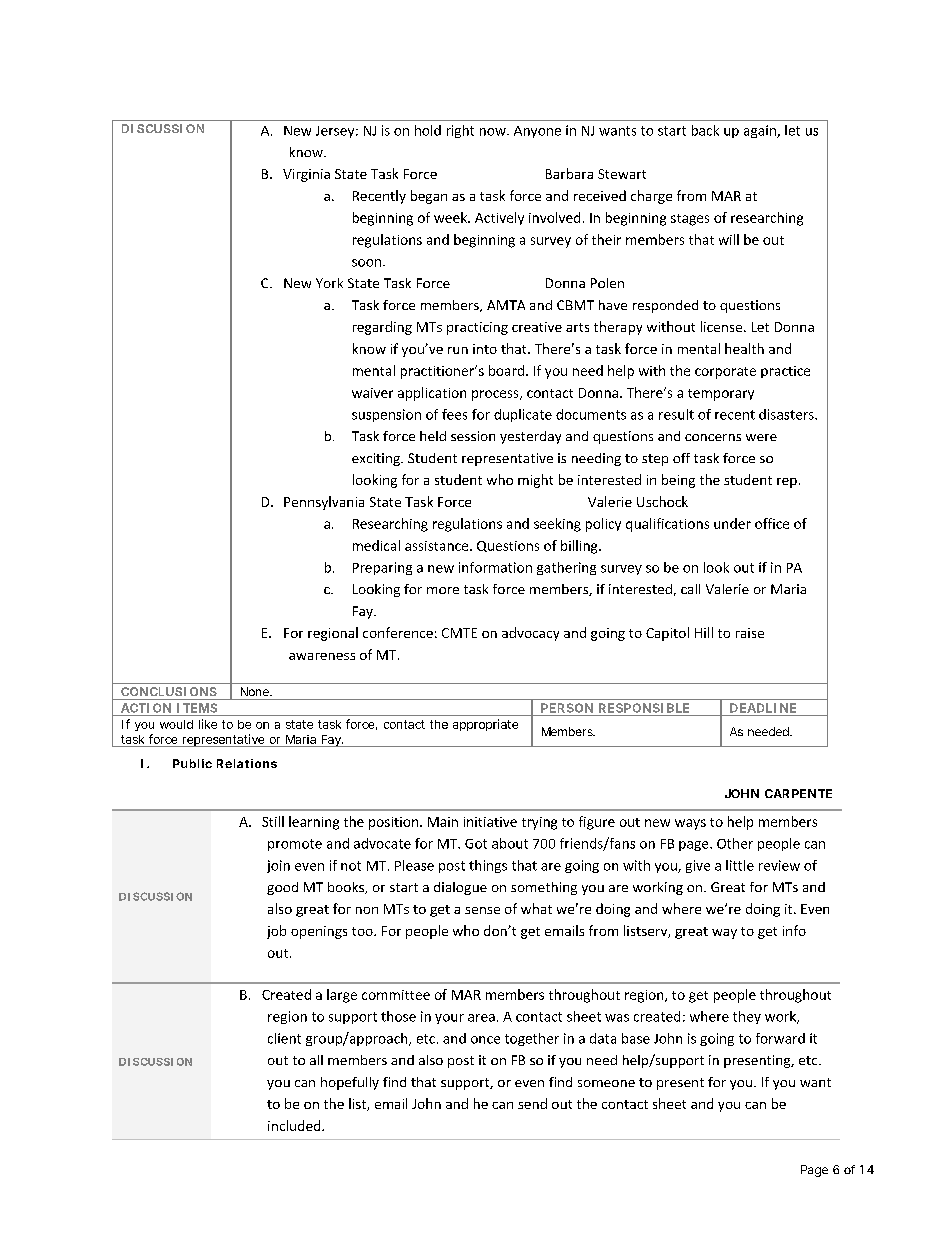 The height and width of the screenshot is (1233, 952). What do you see at coordinates (276, 932) in the screenshot?
I see `job` at bounding box center [276, 932].
